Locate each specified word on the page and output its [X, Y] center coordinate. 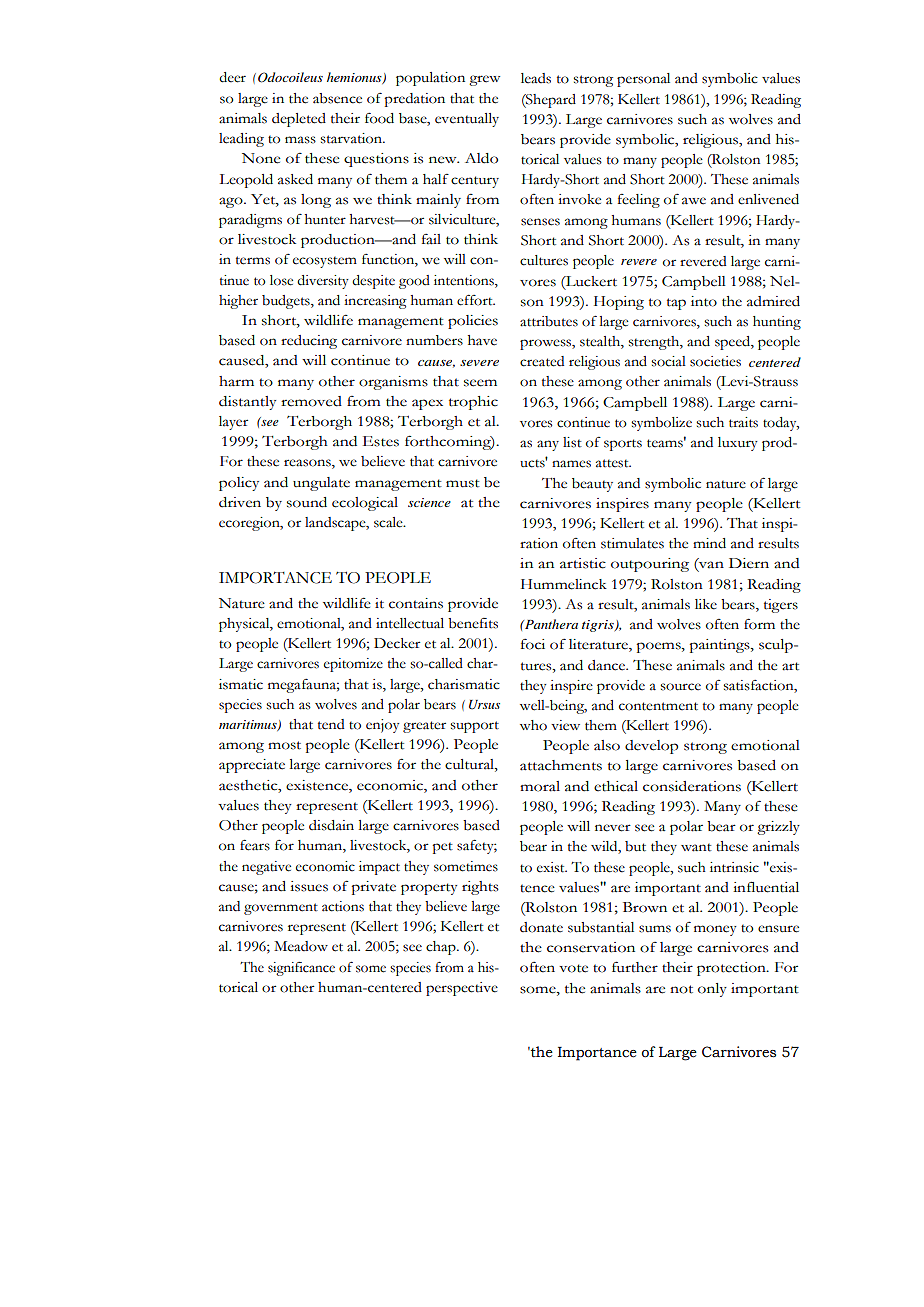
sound [307, 502]
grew [484, 80]
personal [643, 80]
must [463, 483]
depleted [299, 120]
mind [709, 543]
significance [301, 969]
